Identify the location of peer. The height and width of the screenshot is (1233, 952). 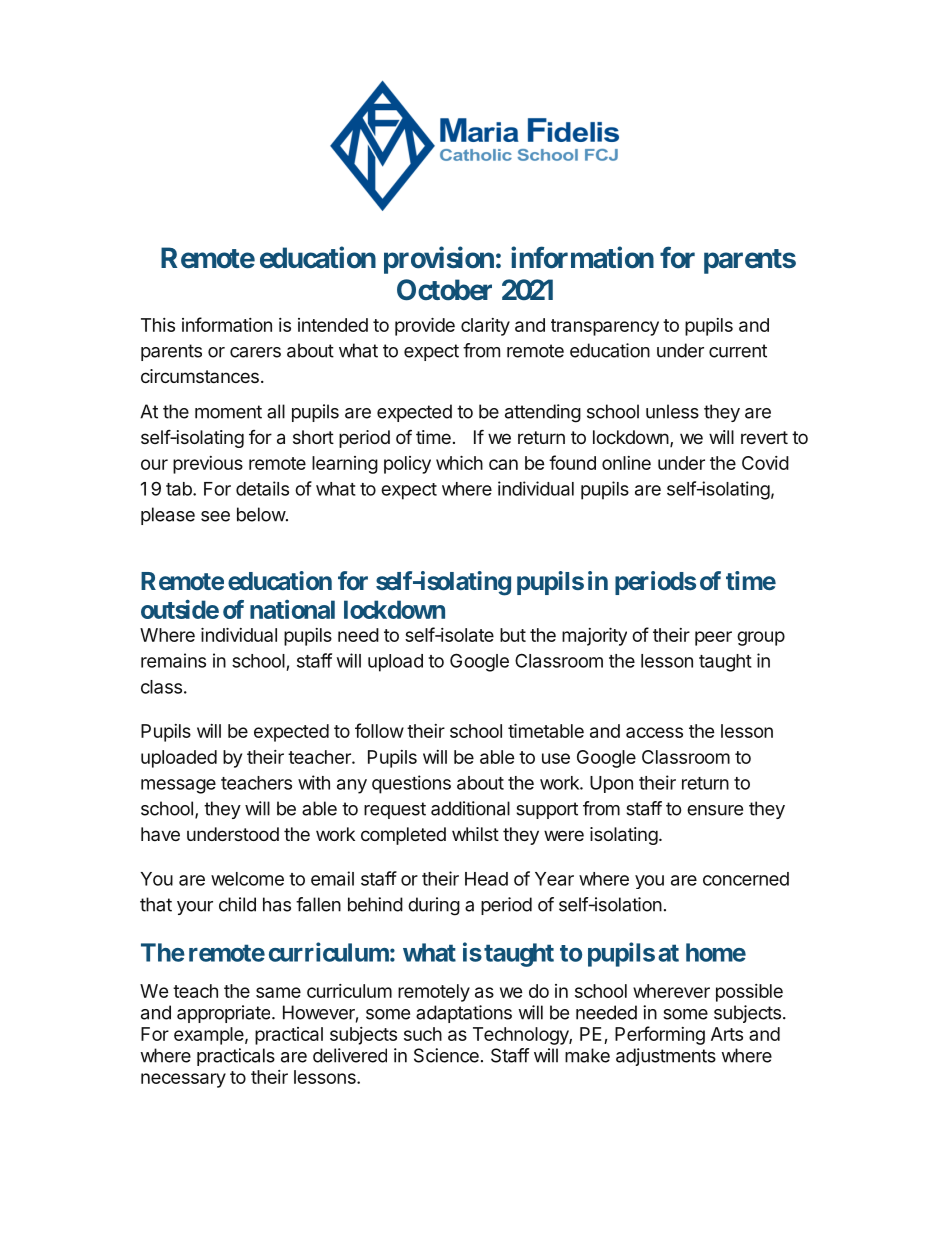
(713, 638).
